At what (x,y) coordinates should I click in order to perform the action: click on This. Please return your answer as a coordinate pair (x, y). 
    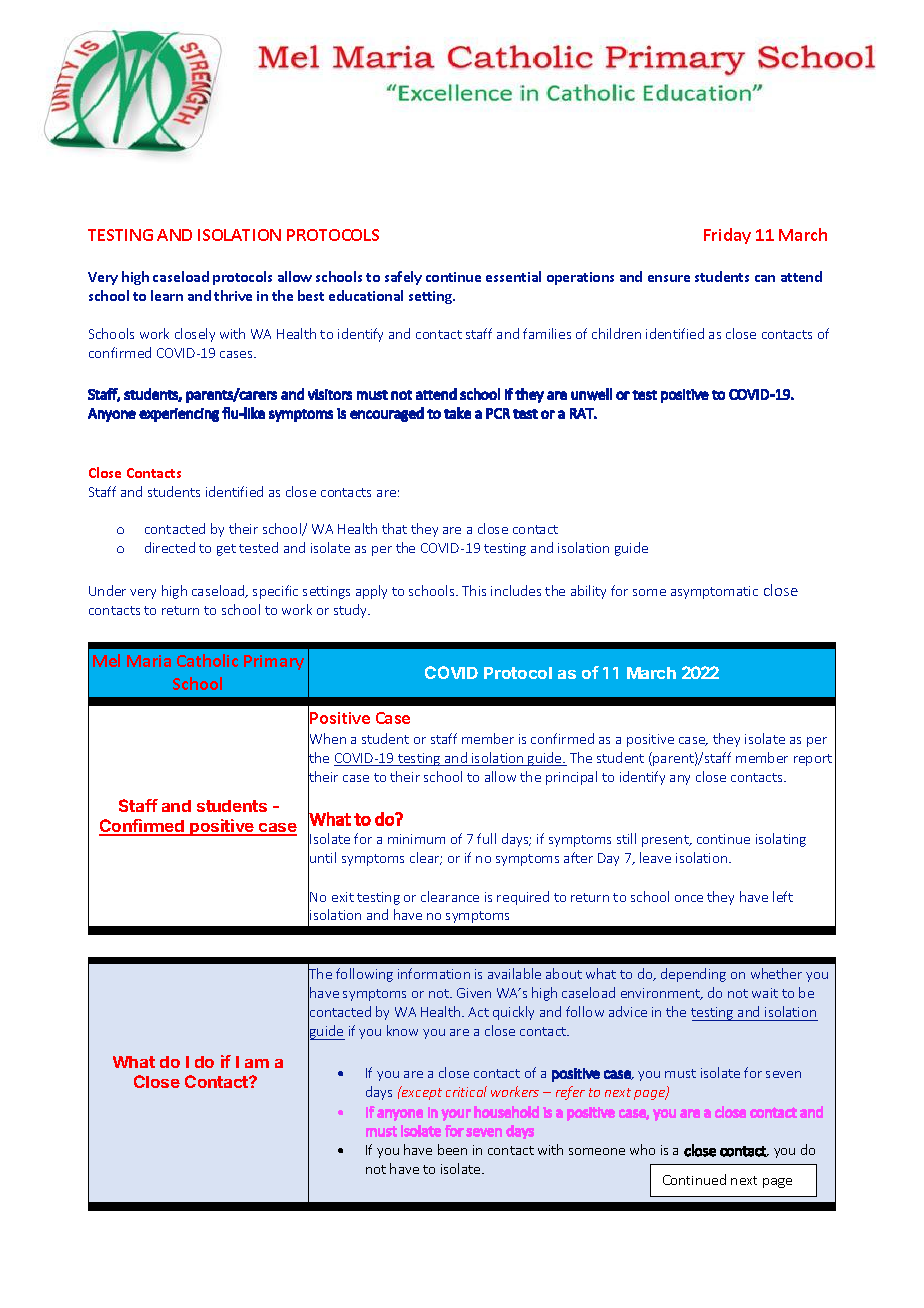
    Looking at the image, I should click on (474, 590).
